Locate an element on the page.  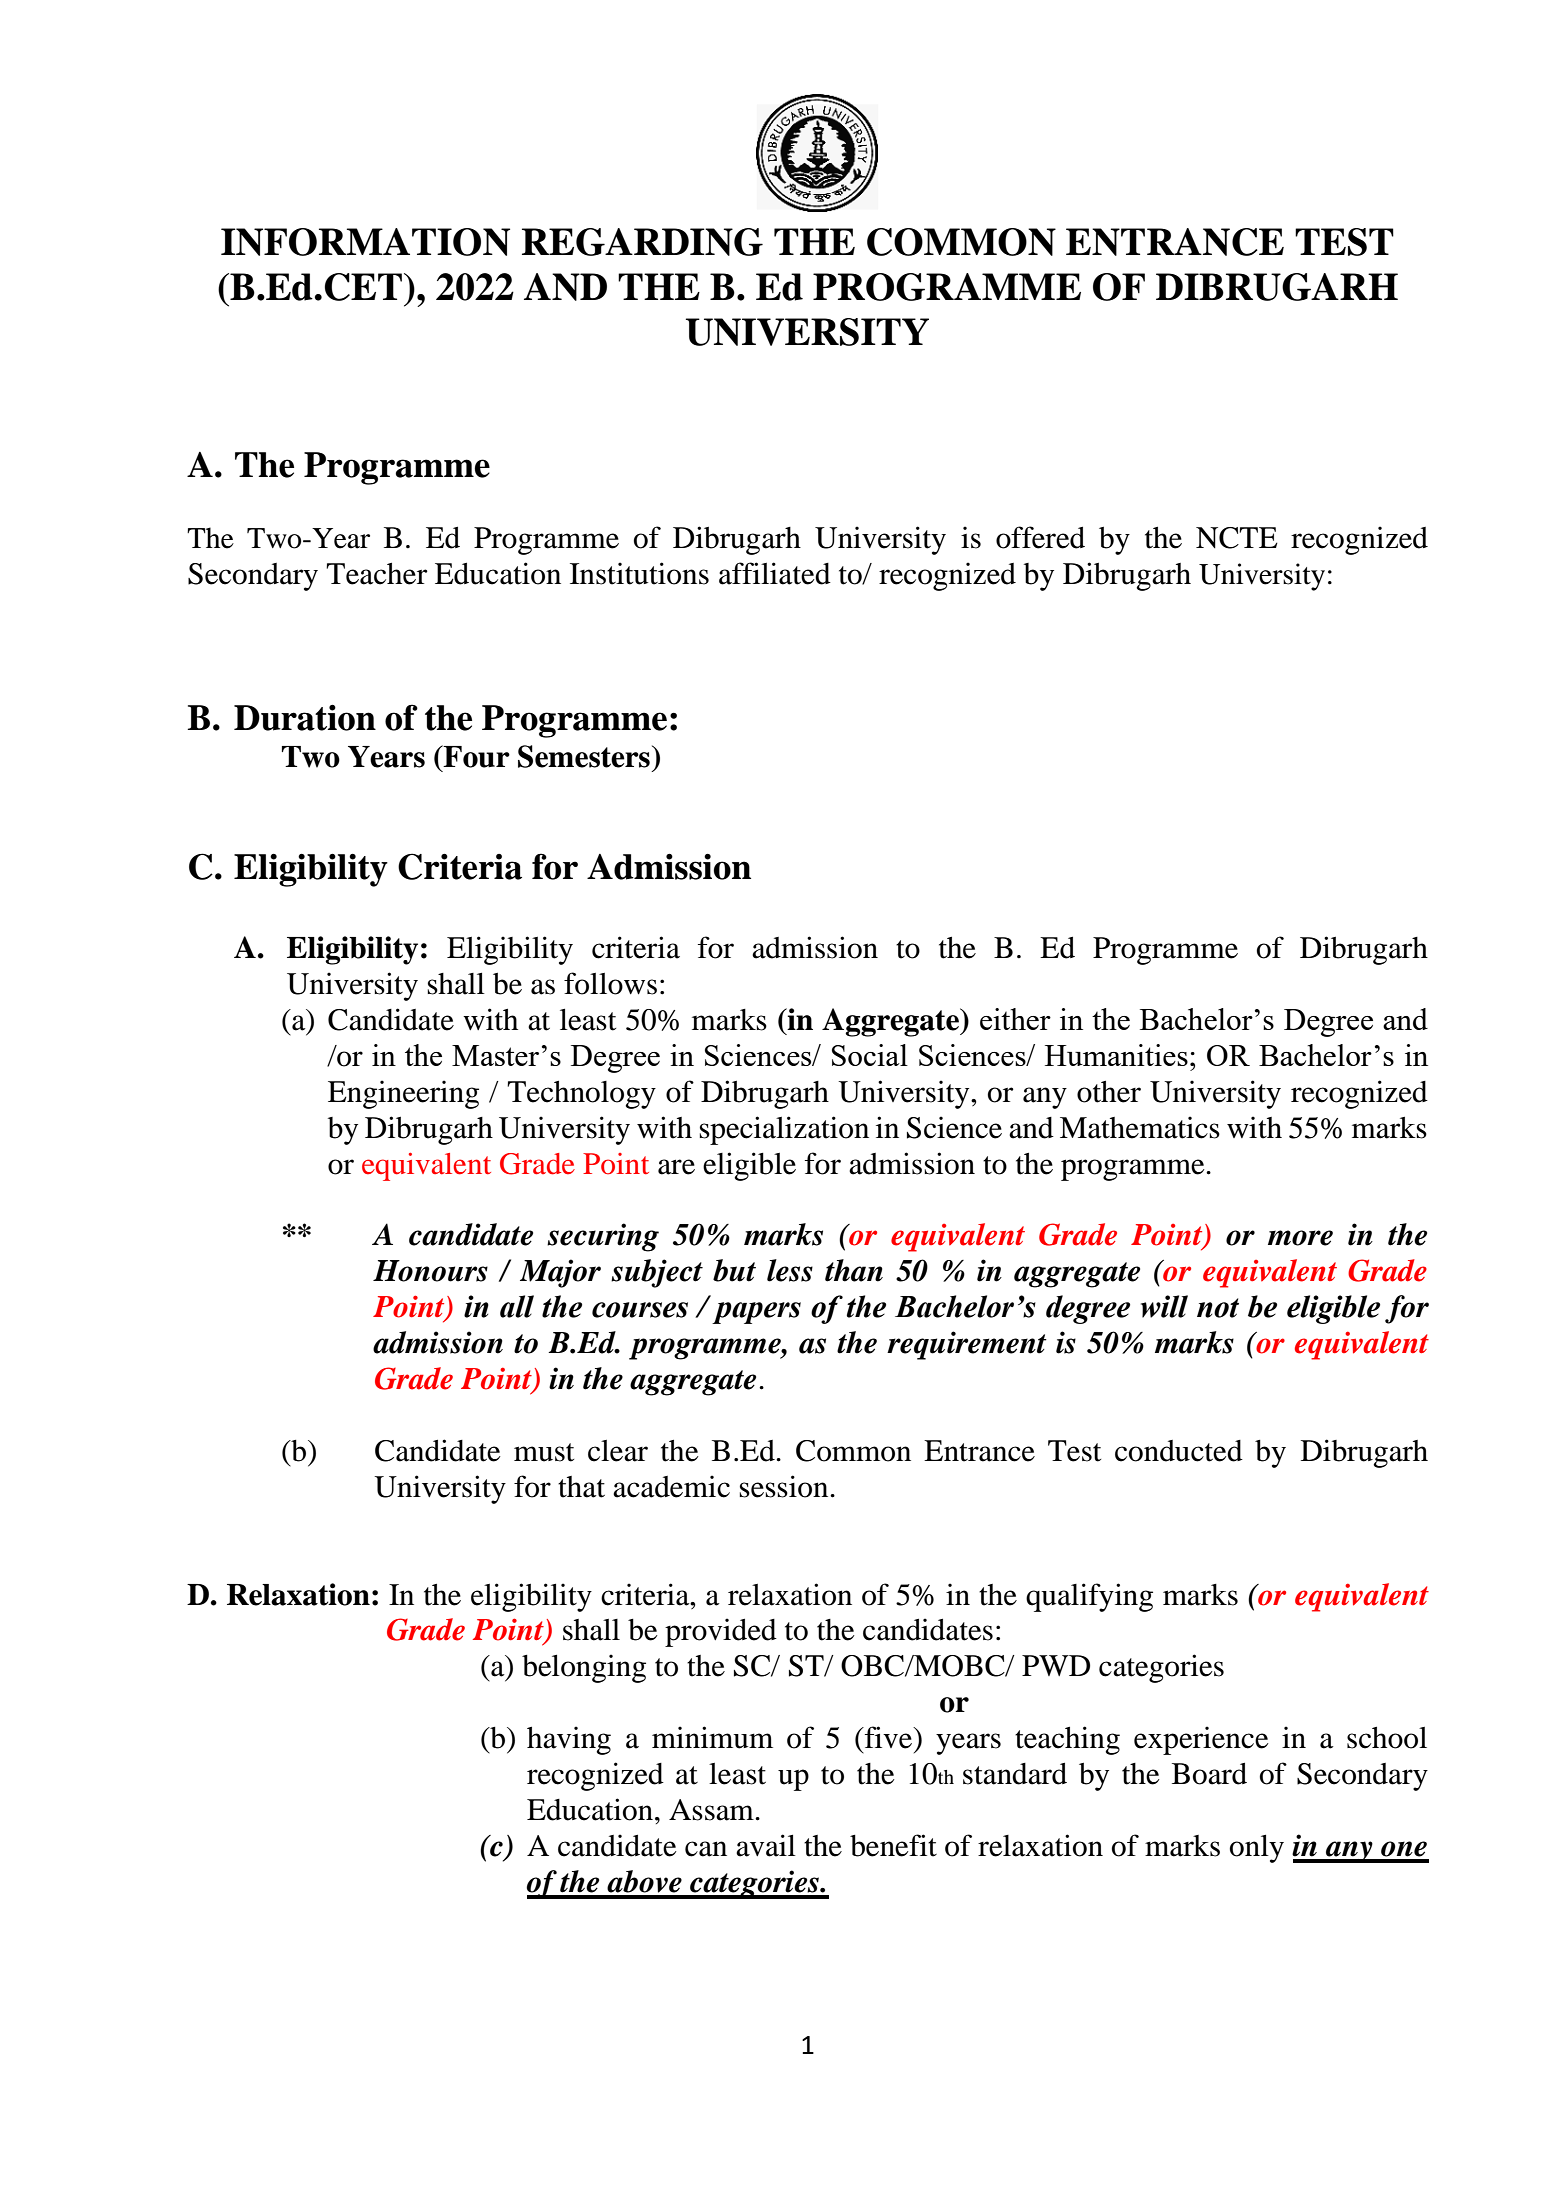
not is located at coordinates (1218, 1308).
